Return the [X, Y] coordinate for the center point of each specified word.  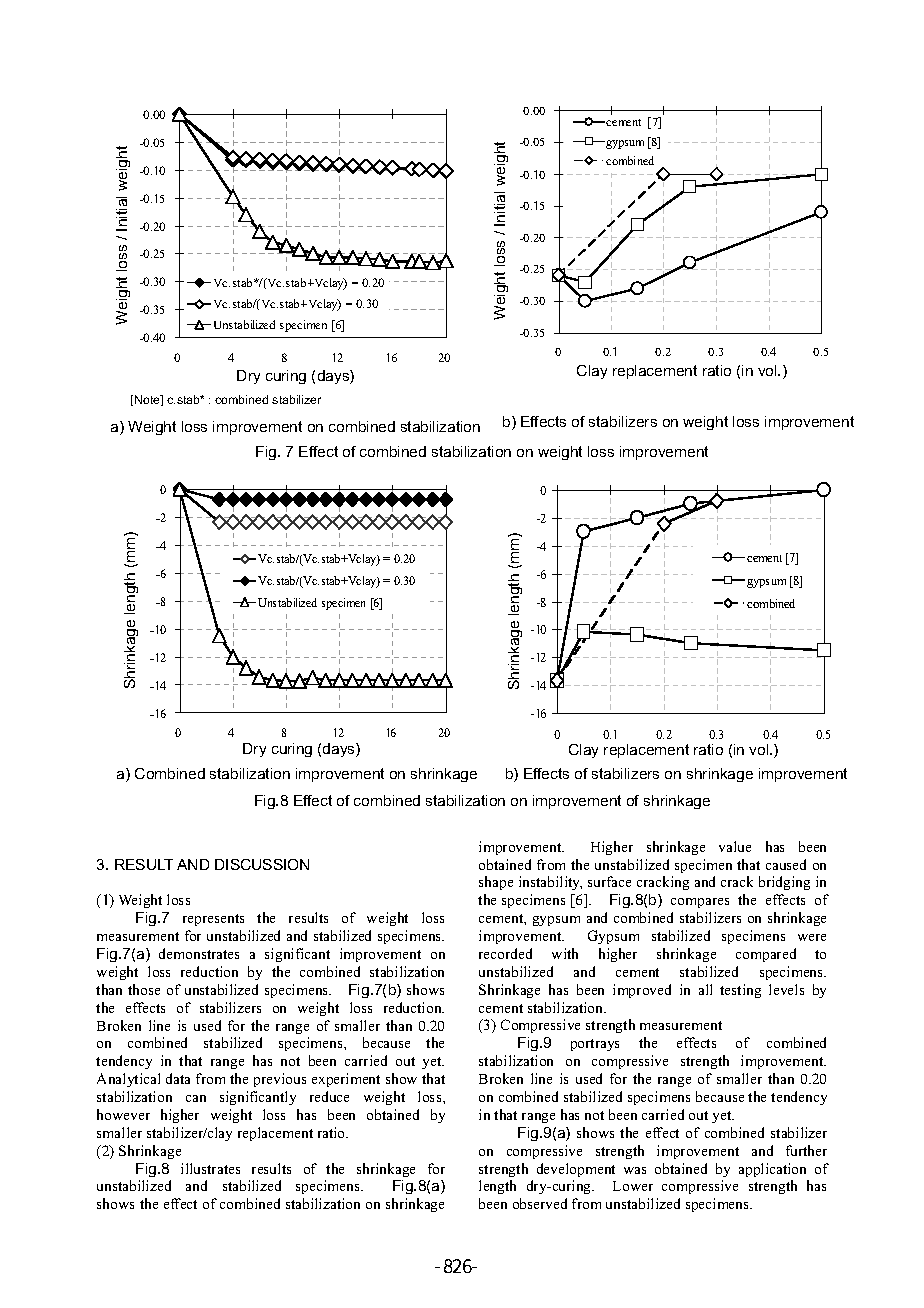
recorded [505, 953]
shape [496, 883]
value [735, 846]
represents [213, 920]
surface [609, 881]
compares [700, 903]
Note [148, 400]
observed [540, 1203]
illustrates [210, 1168]
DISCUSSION [262, 864]
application [772, 1170]
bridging [784, 883]
